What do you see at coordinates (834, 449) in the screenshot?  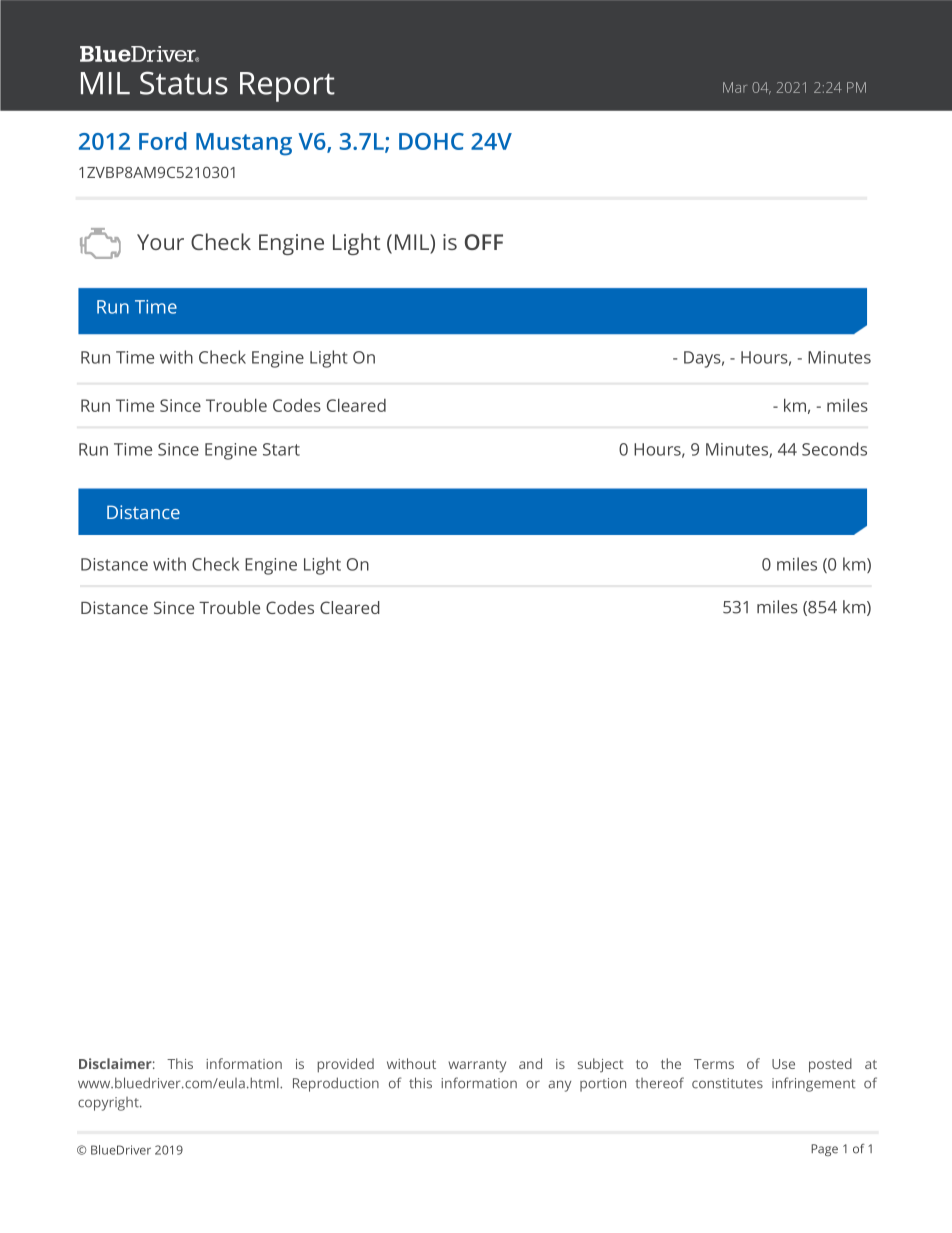 I see `Seconds` at bounding box center [834, 449].
